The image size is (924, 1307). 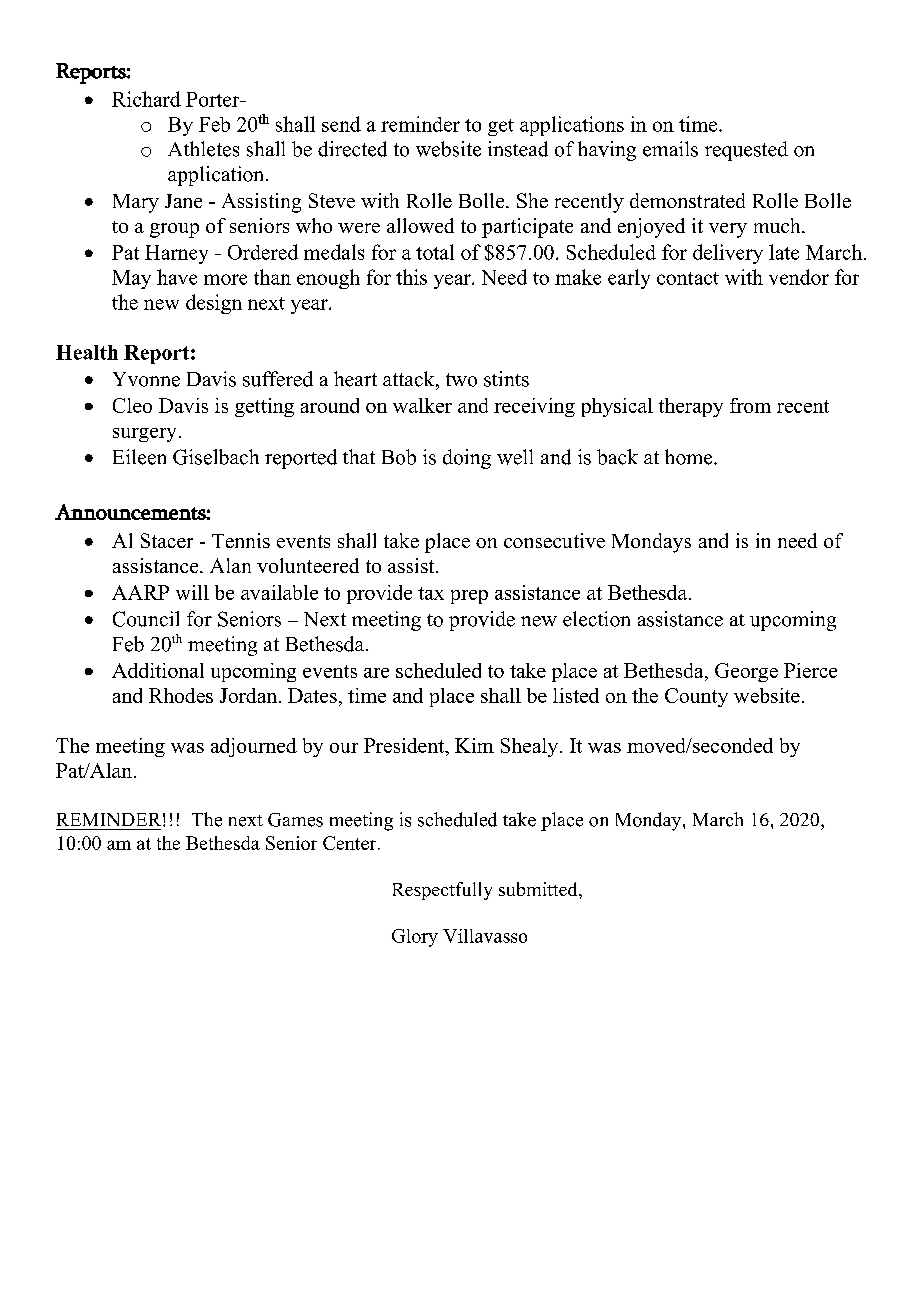 I want to click on Richard, so click(x=146, y=99).
